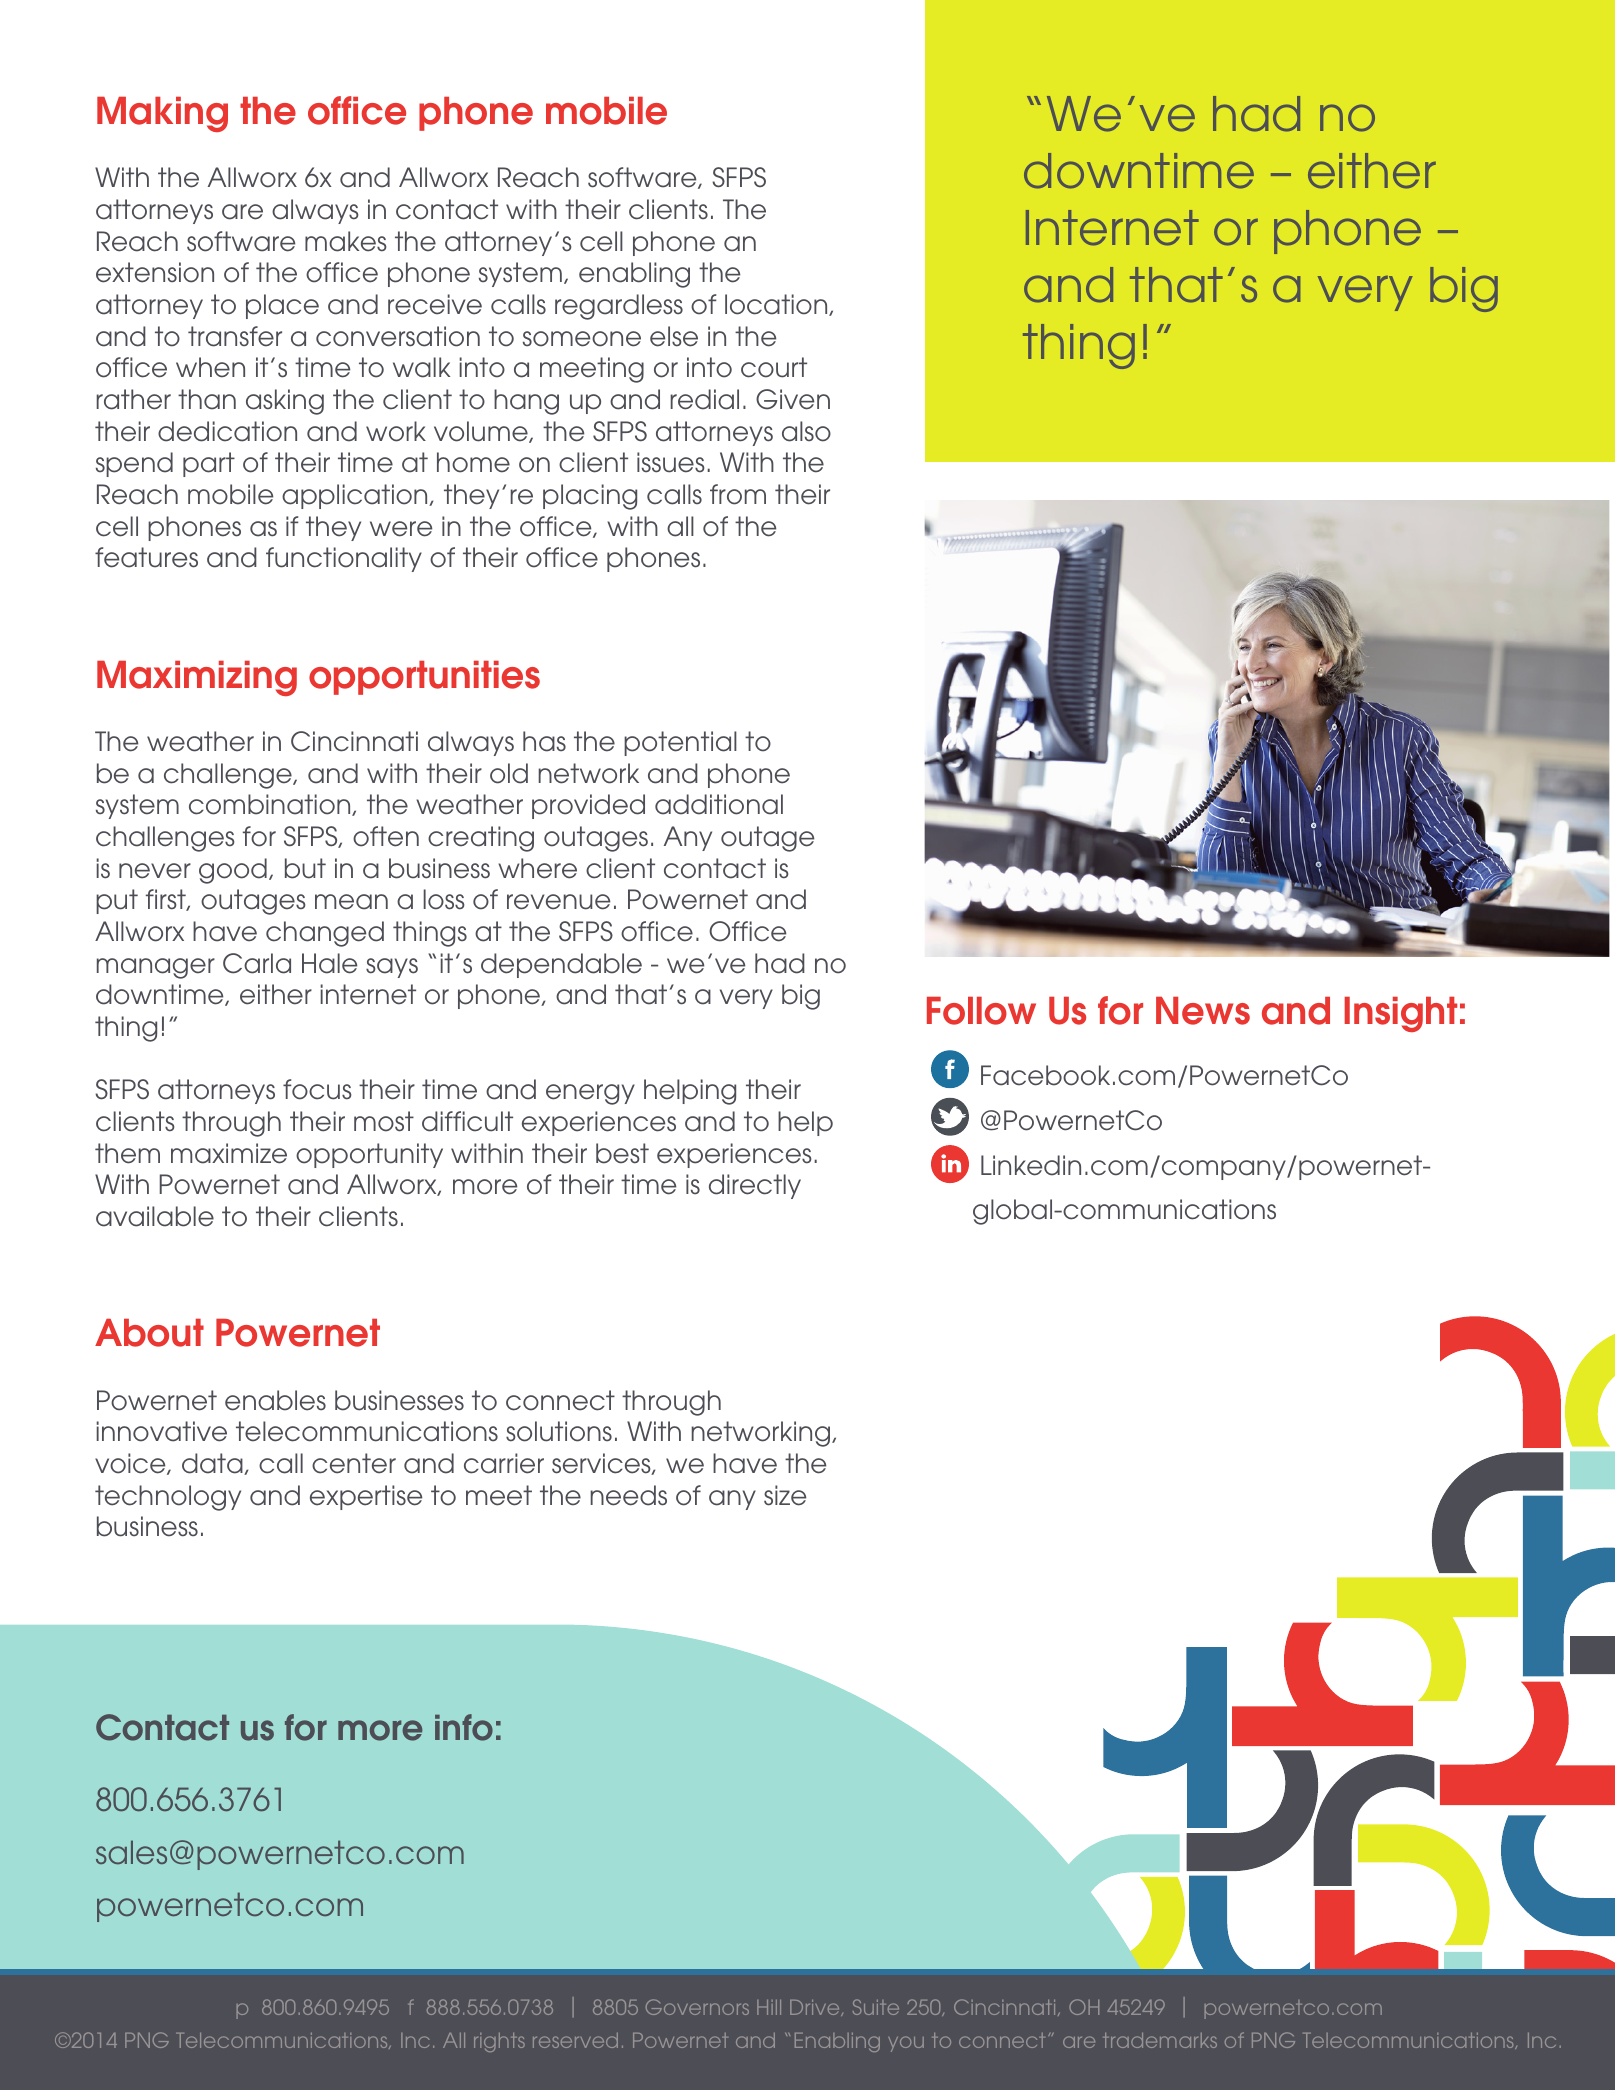 This screenshot has height=2090, width=1615. Describe the element at coordinates (719, 804) in the screenshot. I see `additional` at that location.
